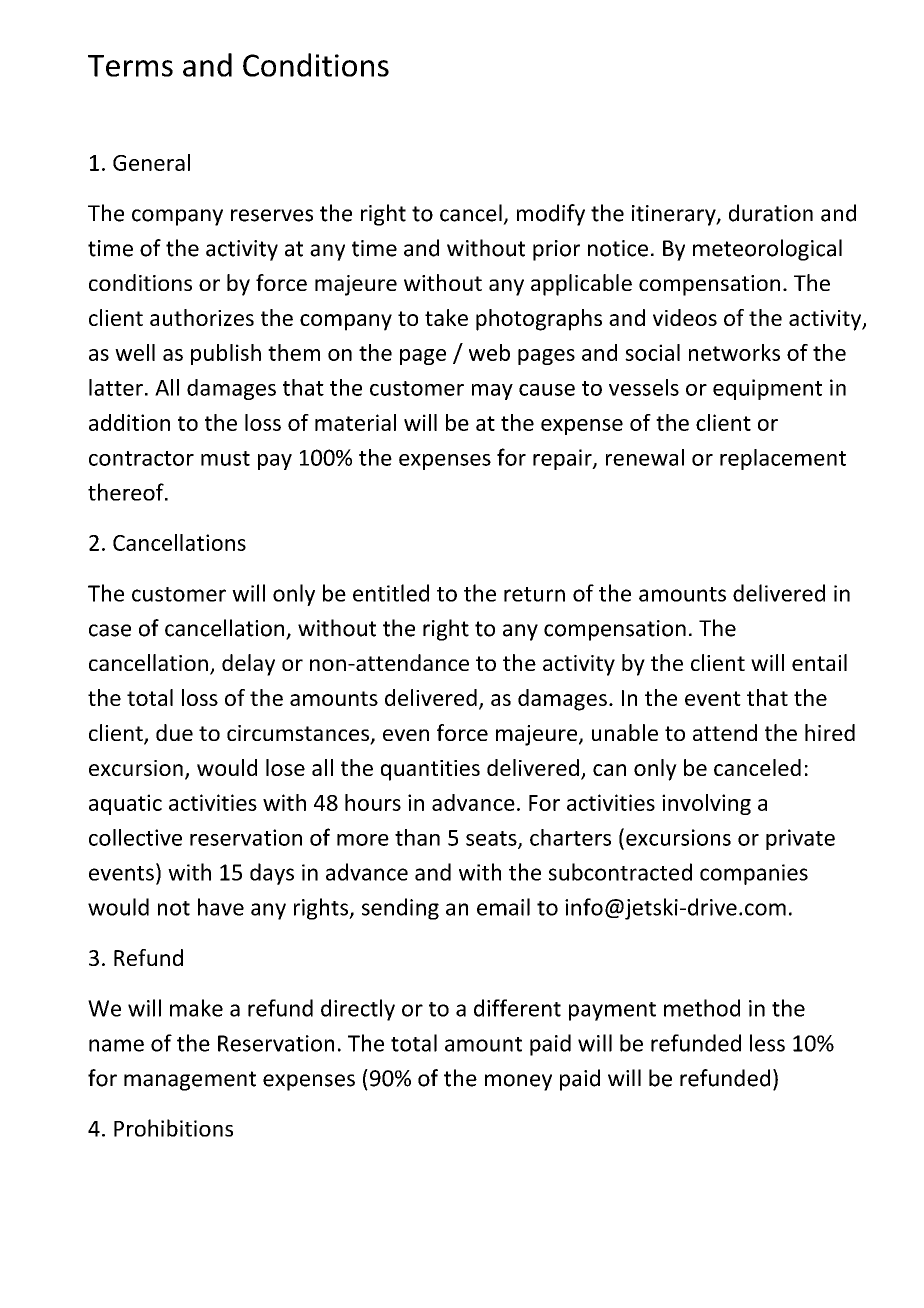 This screenshot has width=924, height=1308. Describe the element at coordinates (534, 594) in the screenshot. I see `return` at that location.
